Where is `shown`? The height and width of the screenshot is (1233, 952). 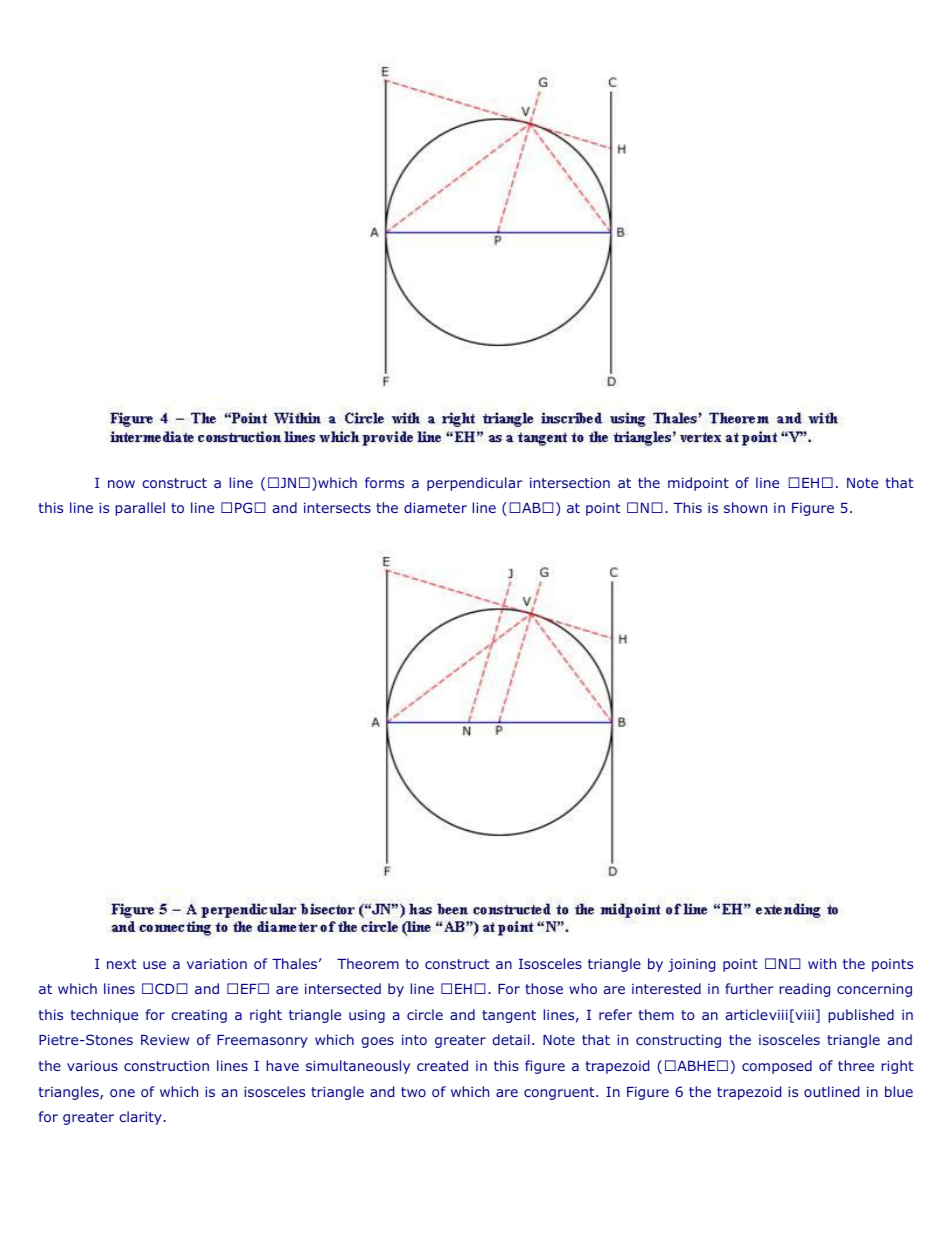 shown is located at coordinates (745, 507).
